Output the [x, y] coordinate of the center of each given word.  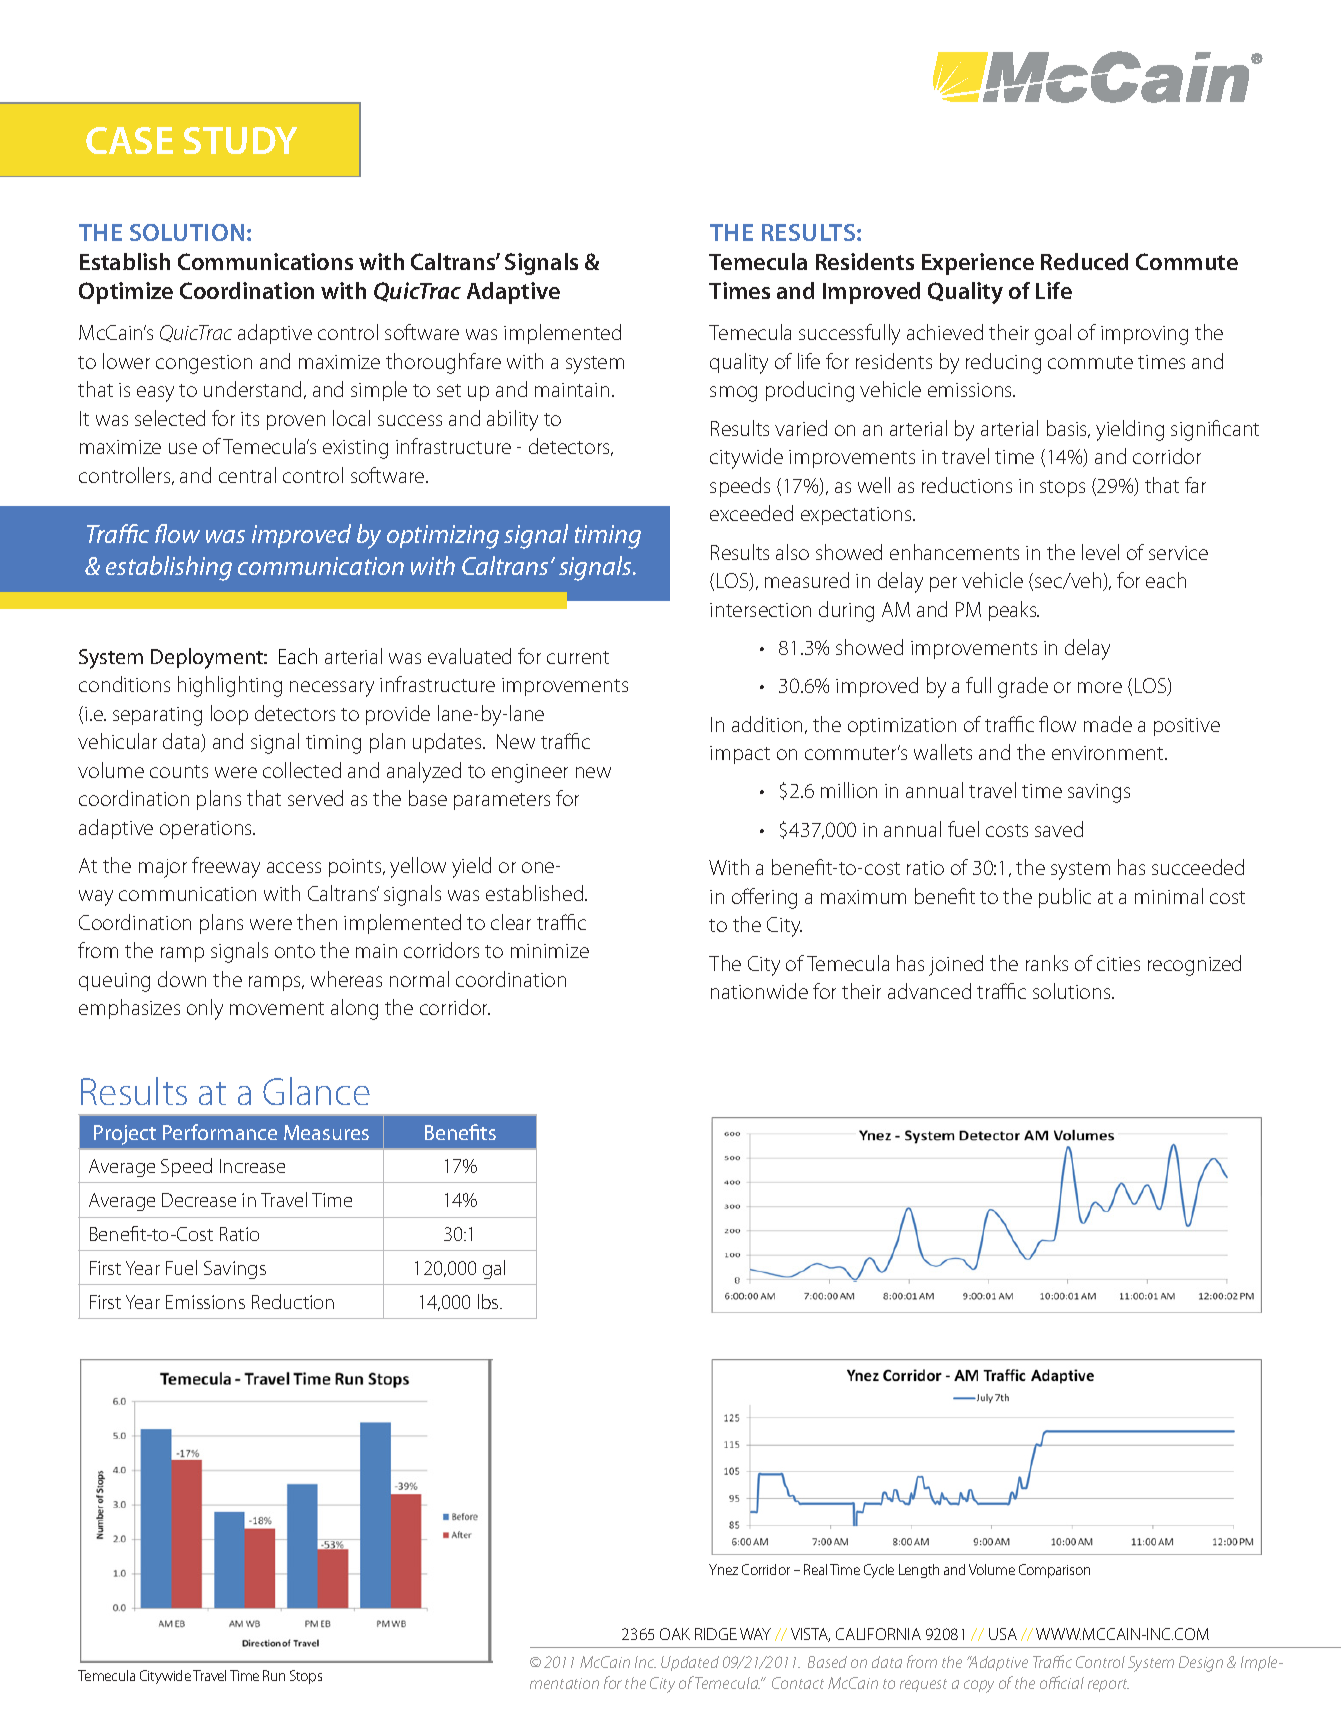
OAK [675, 1634]
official [1062, 1682]
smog [733, 394]
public [1065, 898]
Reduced [1084, 261]
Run [274, 1675]
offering [764, 898]
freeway [226, 867]
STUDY [240, 140]
